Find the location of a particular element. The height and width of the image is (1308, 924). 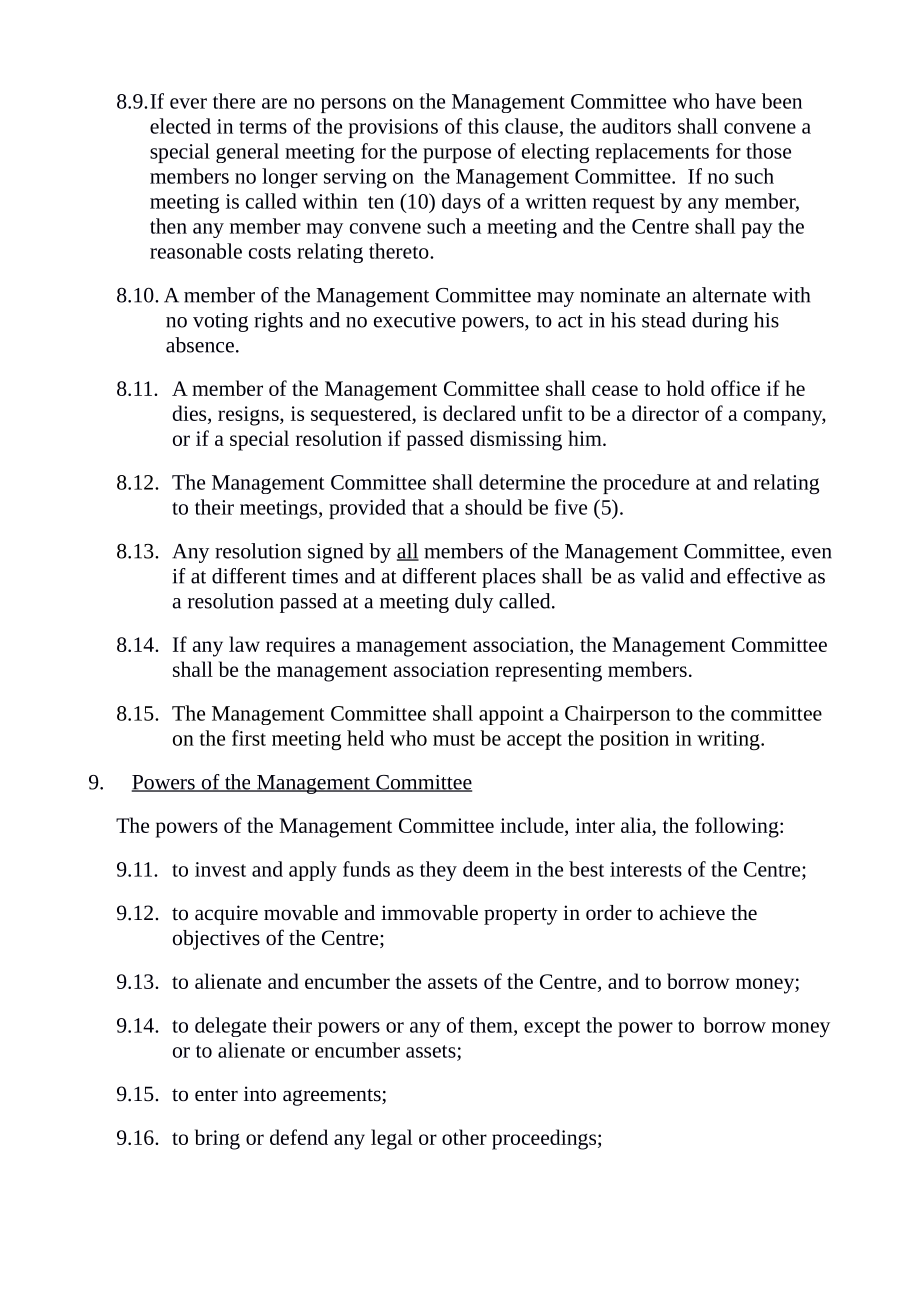

other is located at coordinates (464, 1137).
